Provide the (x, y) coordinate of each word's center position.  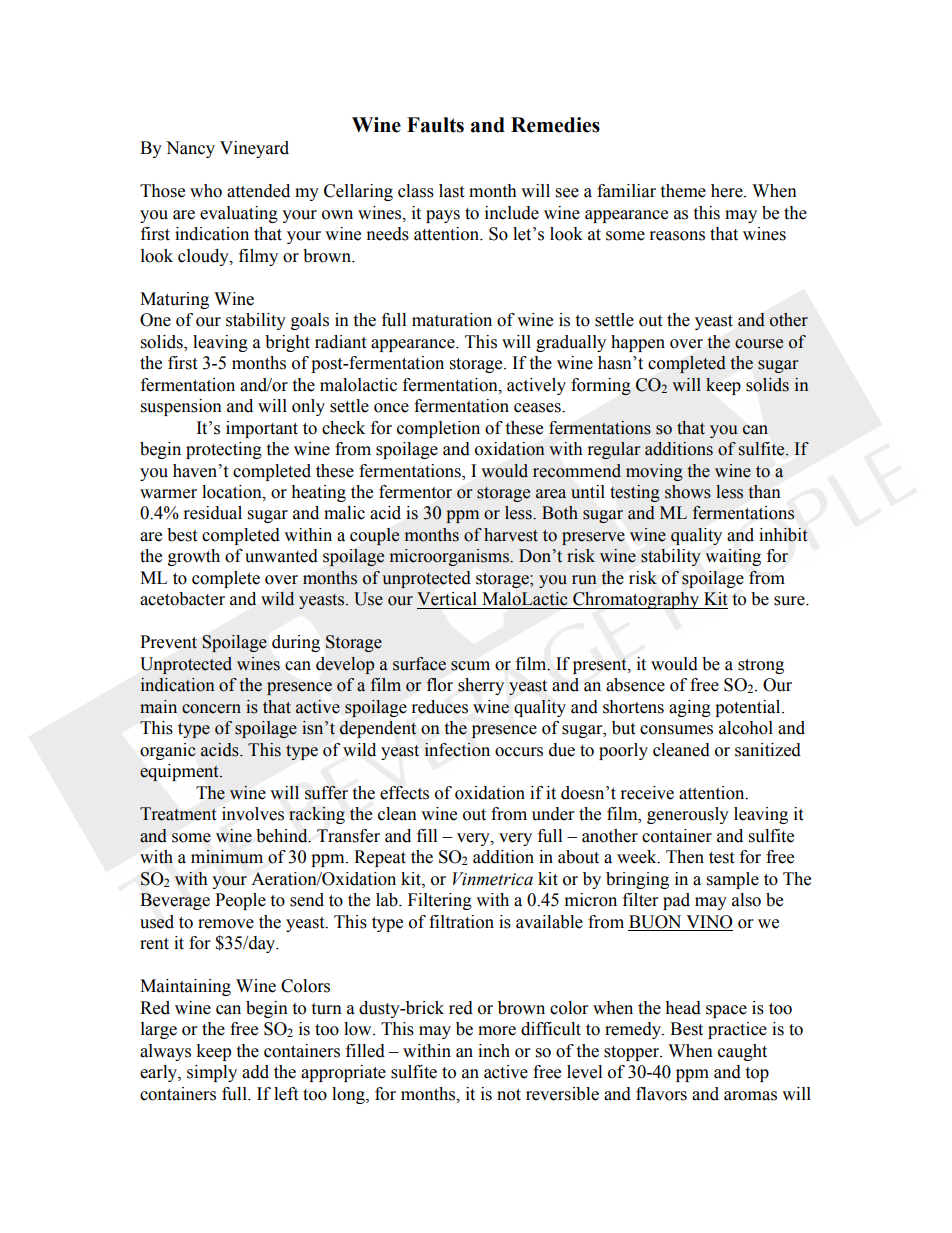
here (728, 191)
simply (212, 1073)
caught (742, 1052)
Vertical (447, 599)
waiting (733, 557)
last (451, 191)
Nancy (190, 149)
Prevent (168, 642)
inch (494, 1051)
